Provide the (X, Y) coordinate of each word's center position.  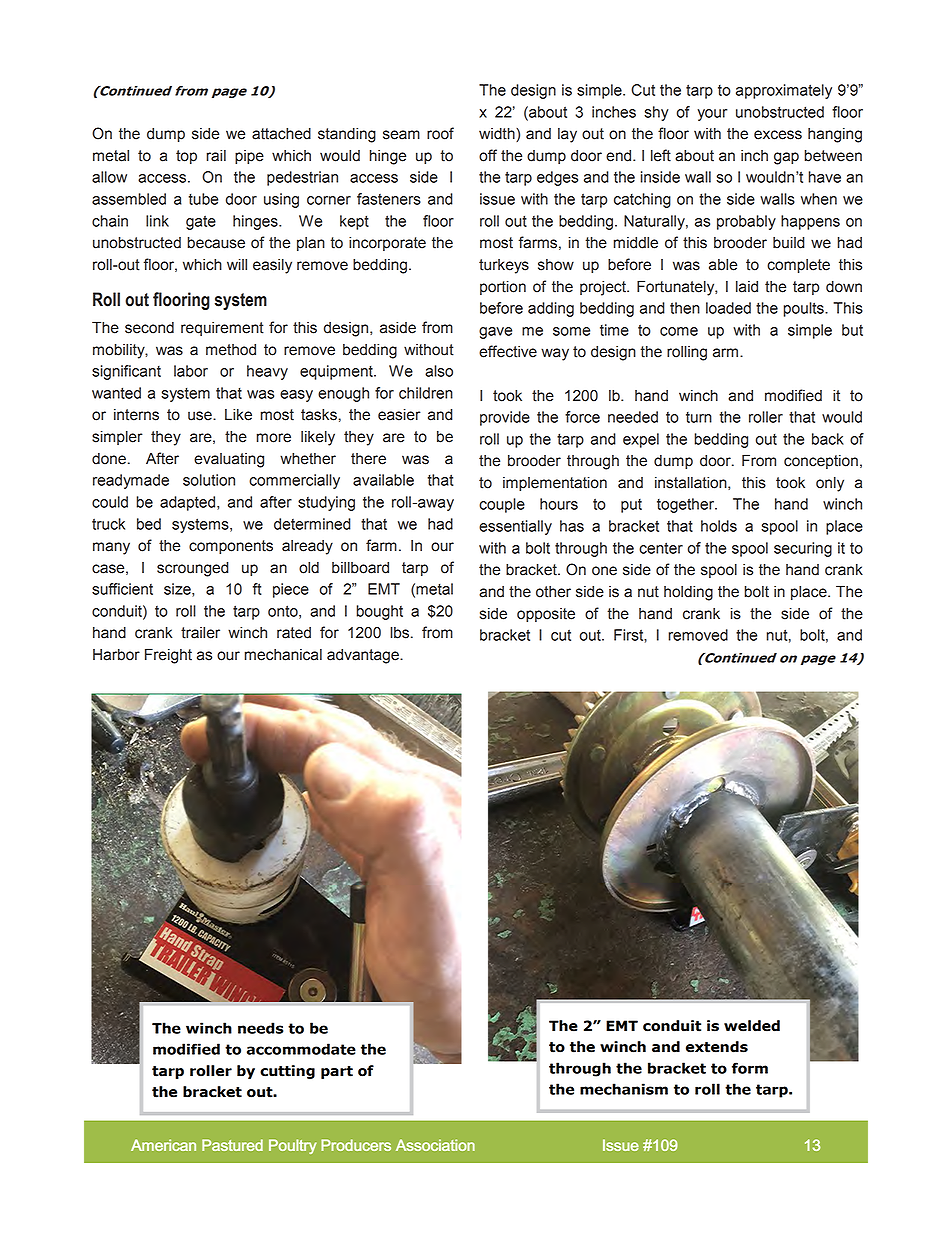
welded (752, 1026)
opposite (546, 615)
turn (699, 417)
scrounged (193, 569)
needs (260, 1028)
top (186, 157)
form (750, 1068)
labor (191, 371)
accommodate (301, 1049)
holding (688, 593)
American (163, 1145)
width (498, 135)
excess (778, 135)
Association (435, 1145)
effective (508, 351)
